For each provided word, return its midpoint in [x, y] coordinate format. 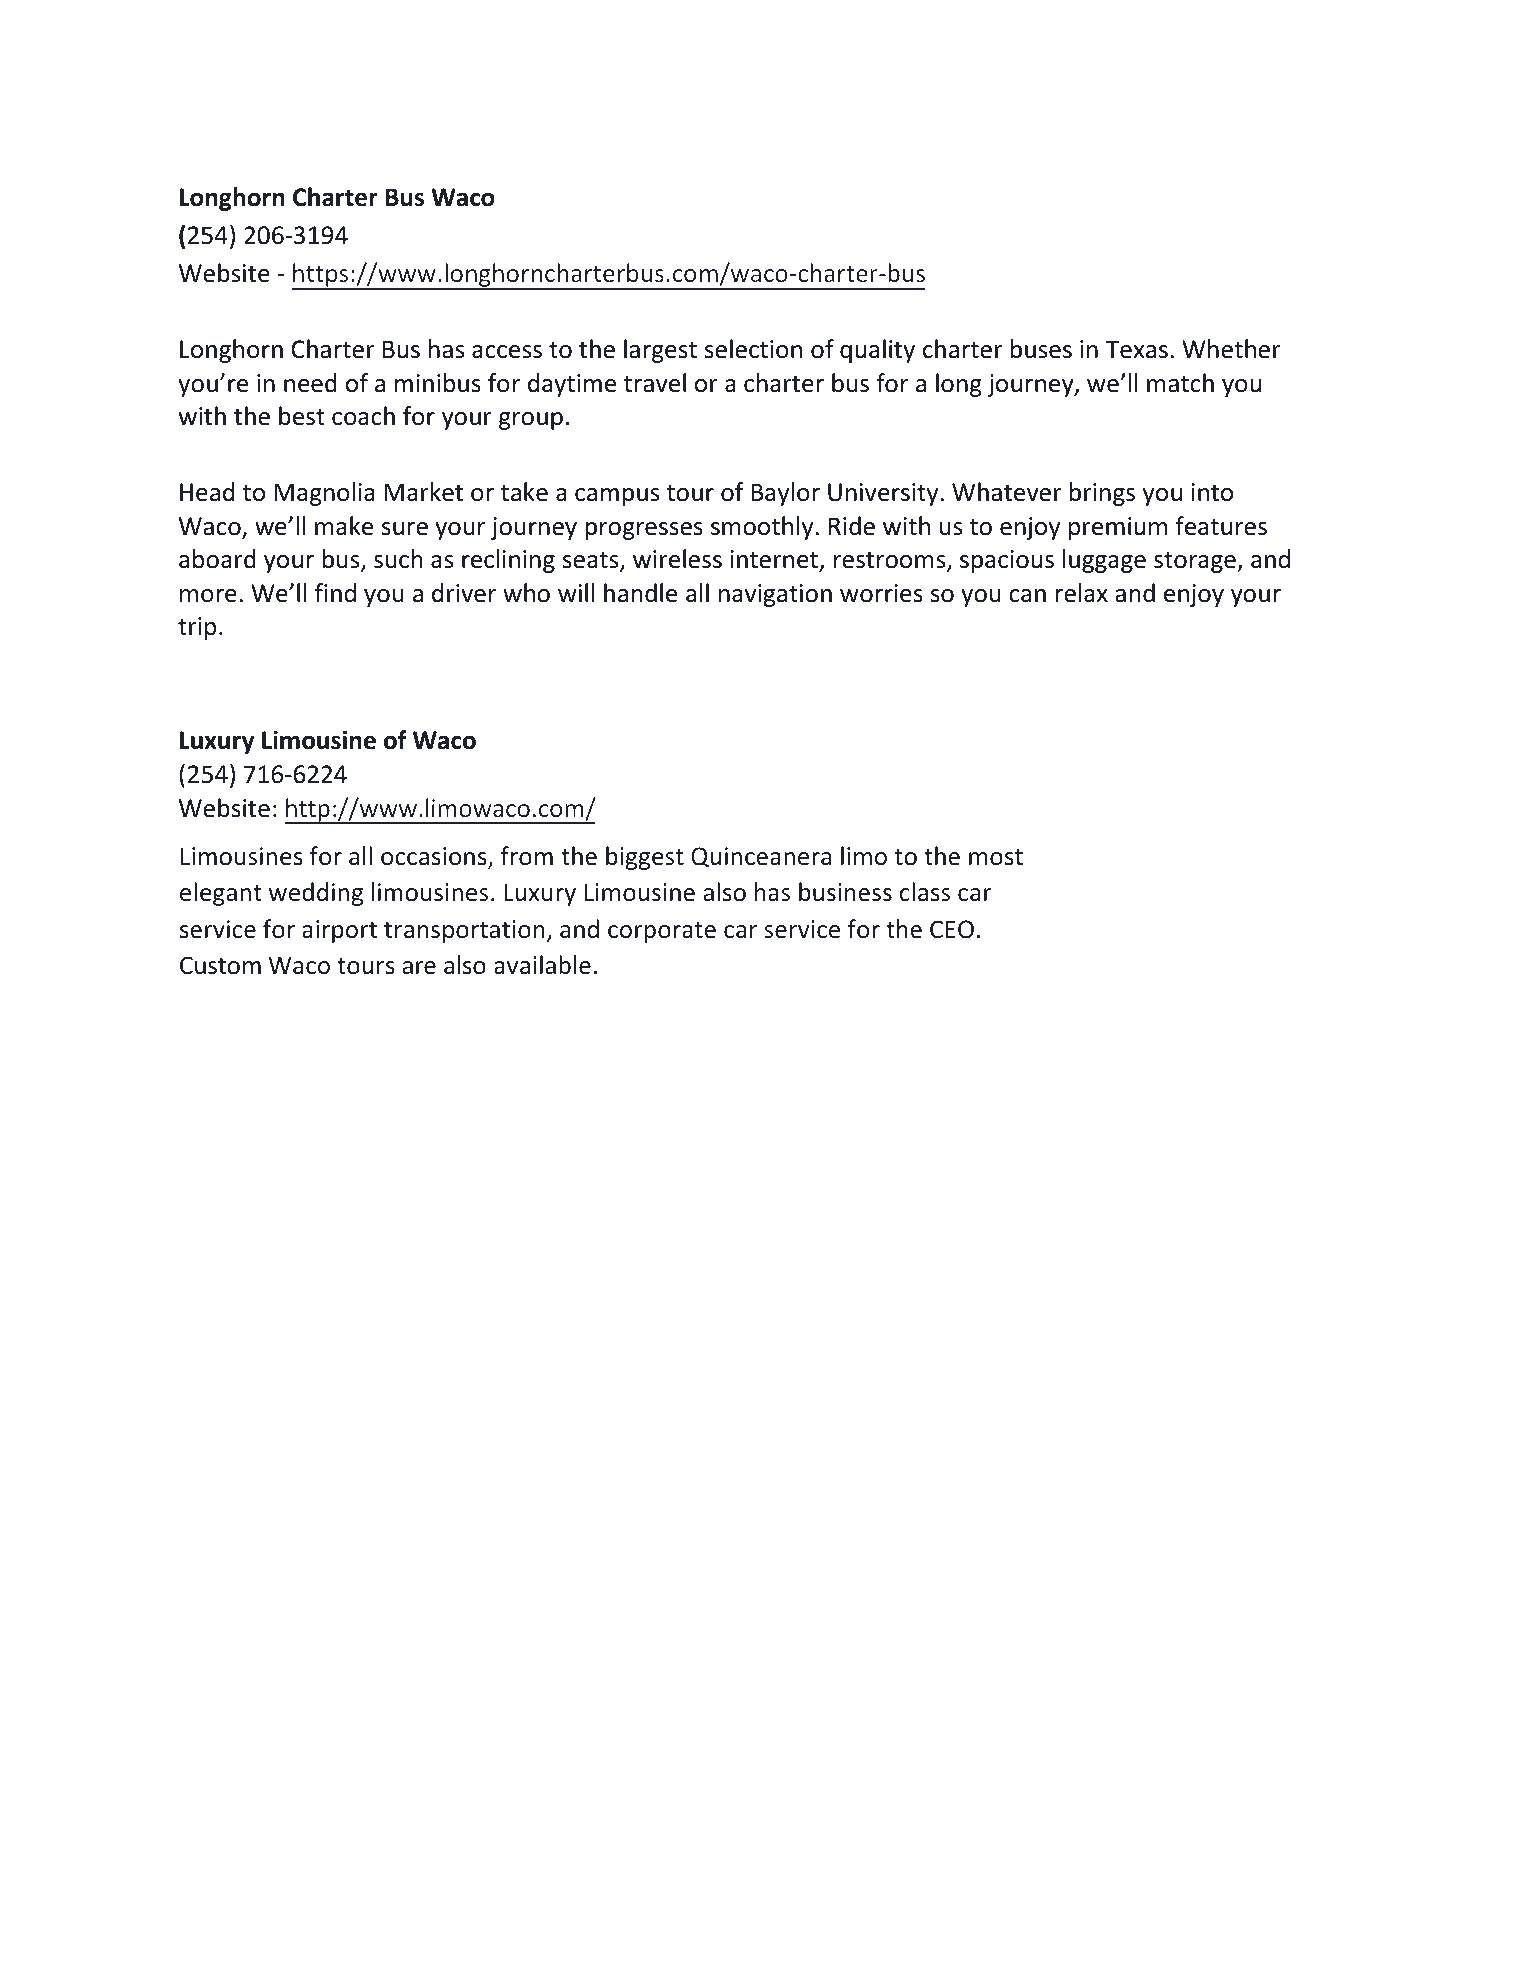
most [996, 857]
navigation [775, 595]
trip [197, 628]
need [310, 383]
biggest [645, 858]
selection [753, 349]
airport [339, 931]
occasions [435, 858]
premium [1118, 528]
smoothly [763, 528]
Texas [1137, 349]
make [344, 526]
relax [1082, 593]
